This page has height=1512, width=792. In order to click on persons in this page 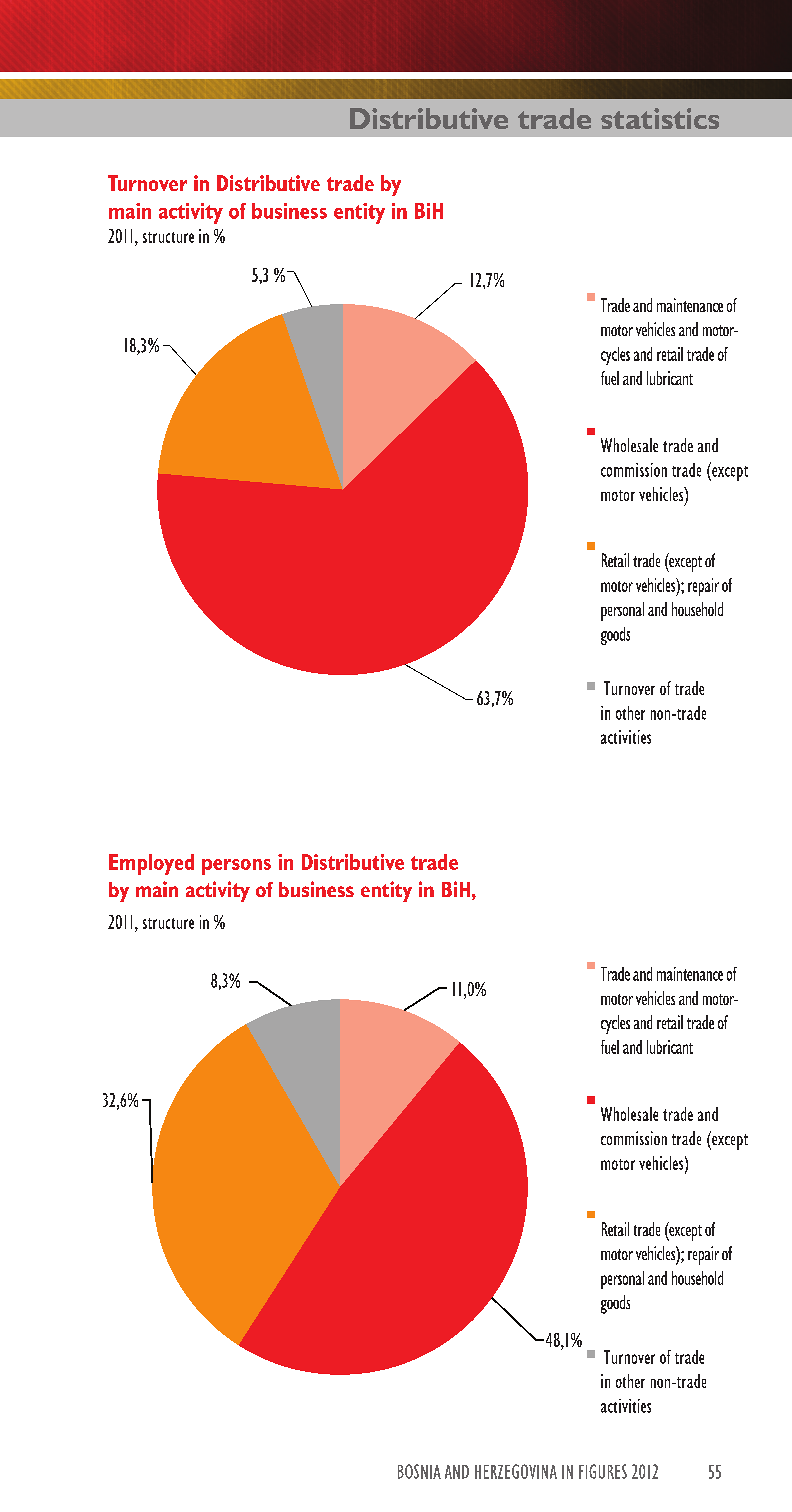, I will do `click(236, 867)`.
